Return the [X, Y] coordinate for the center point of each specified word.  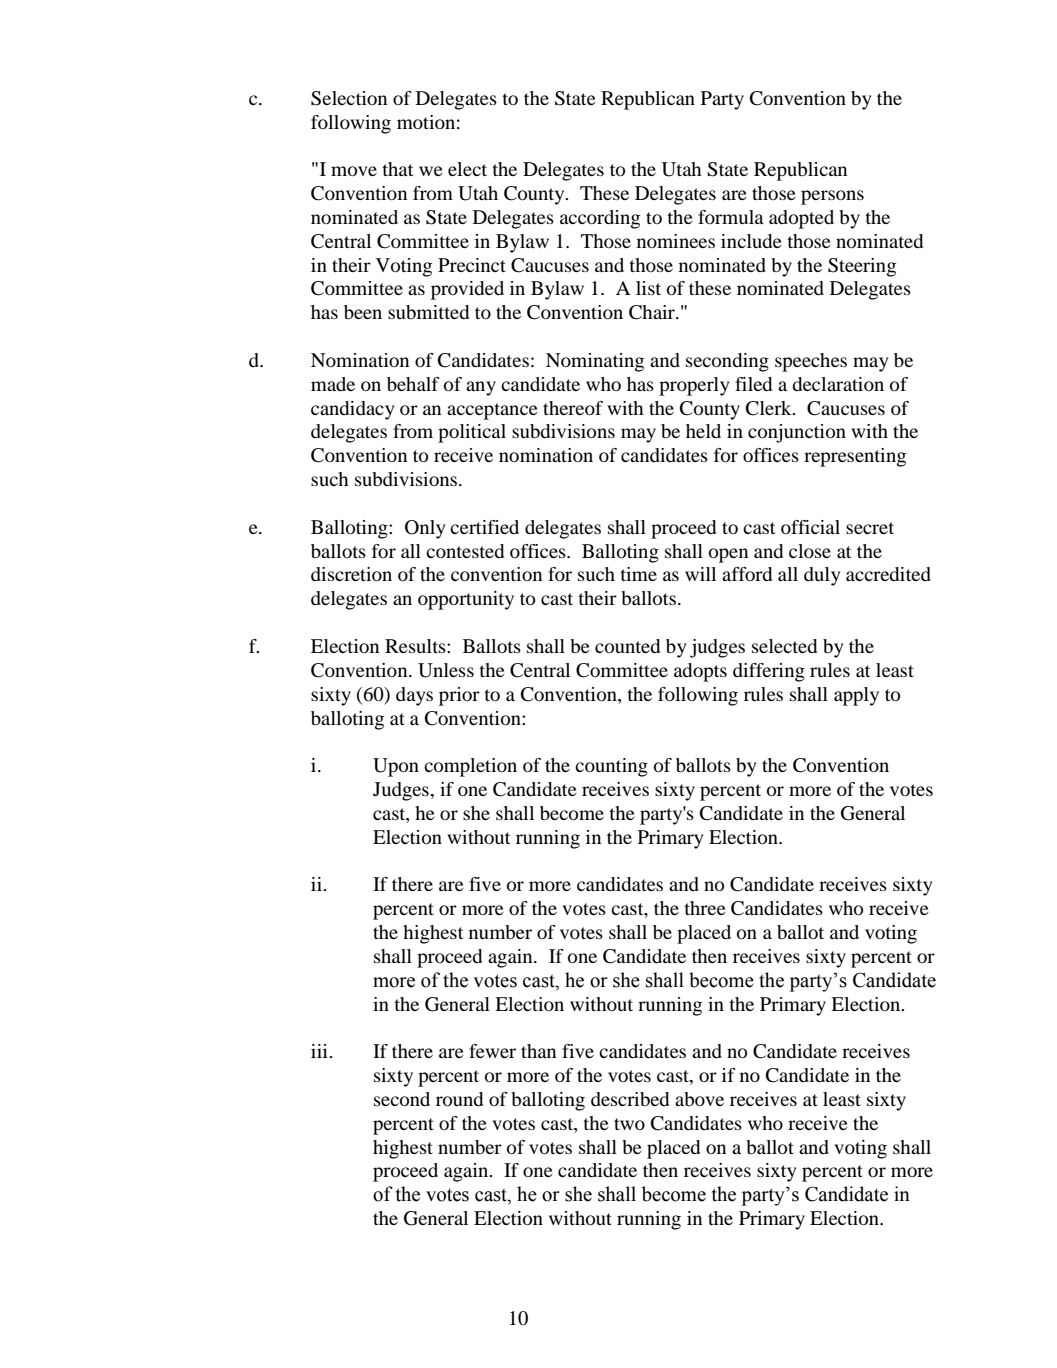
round [459, 1099]
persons [832, 197]
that [397, 169]
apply [856, 696]
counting [611, 767]
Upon [396, 767]
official [810, 527]
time [638, 574]
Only [425, 529]
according [600, 219]
